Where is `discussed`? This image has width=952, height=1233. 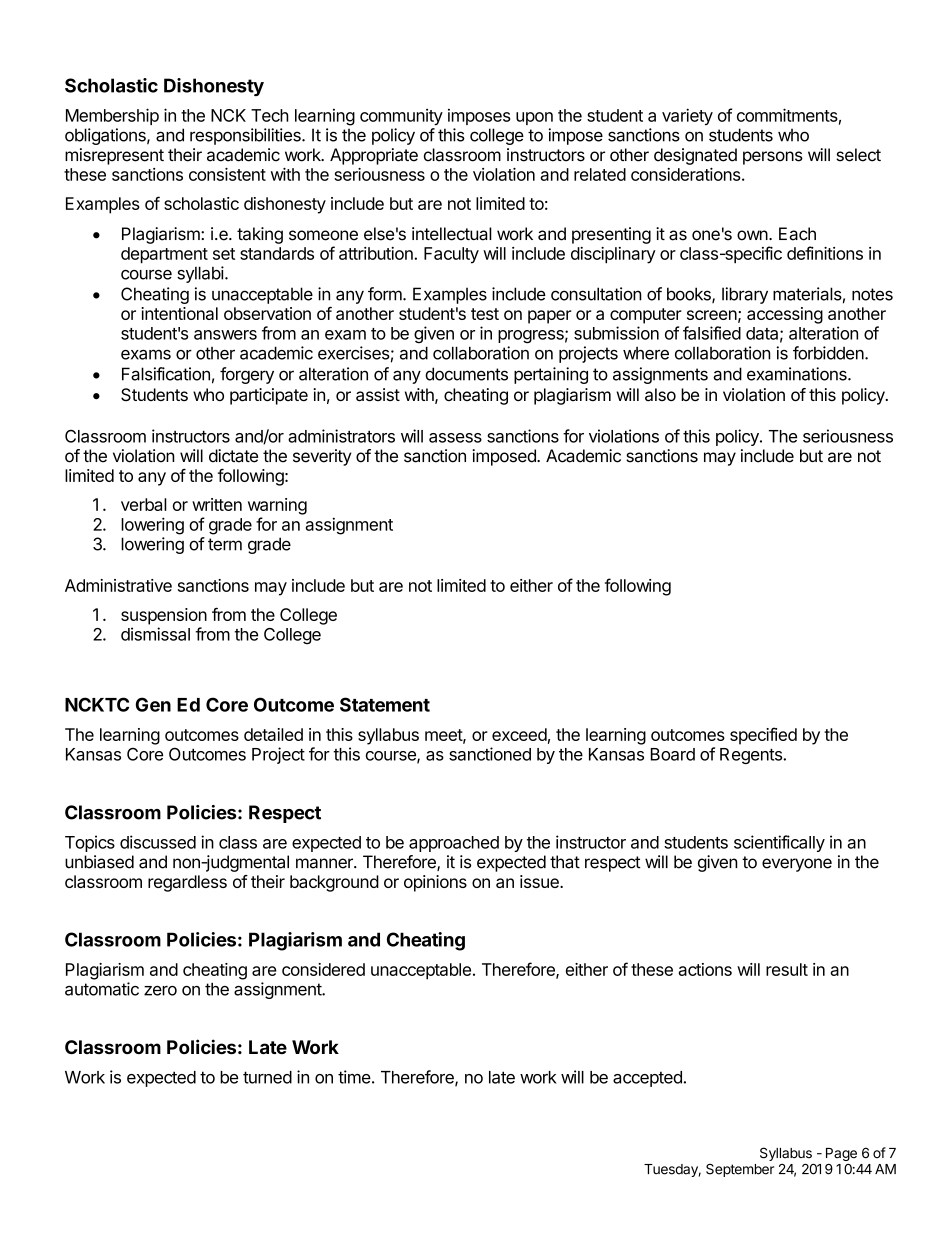
discussed is located at coordinates (158, 842).
